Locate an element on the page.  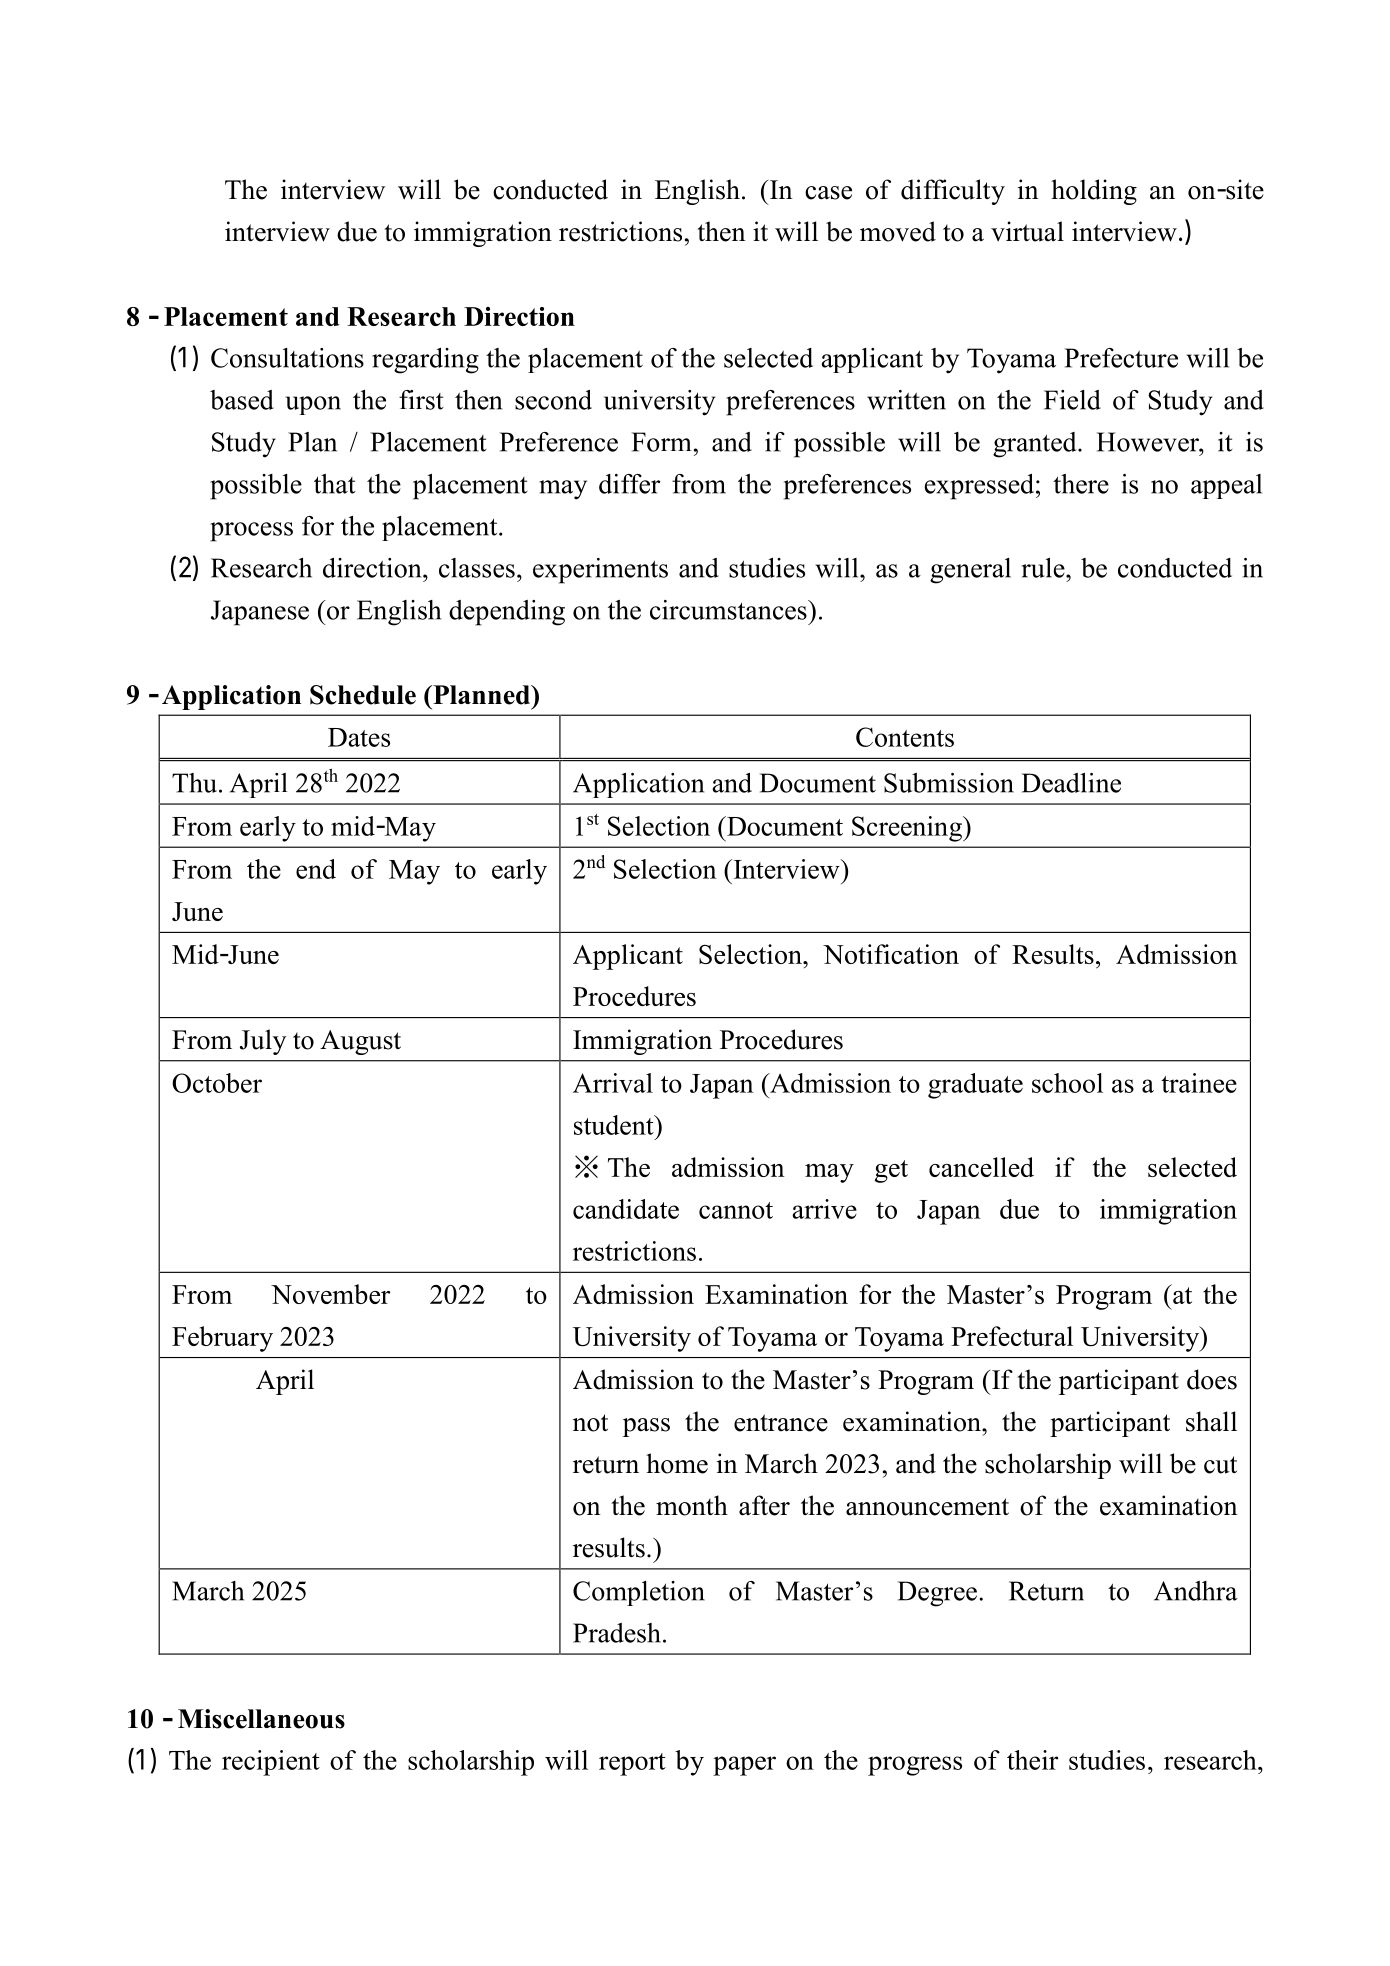
circumstances is located at coordinates (729, 610).
